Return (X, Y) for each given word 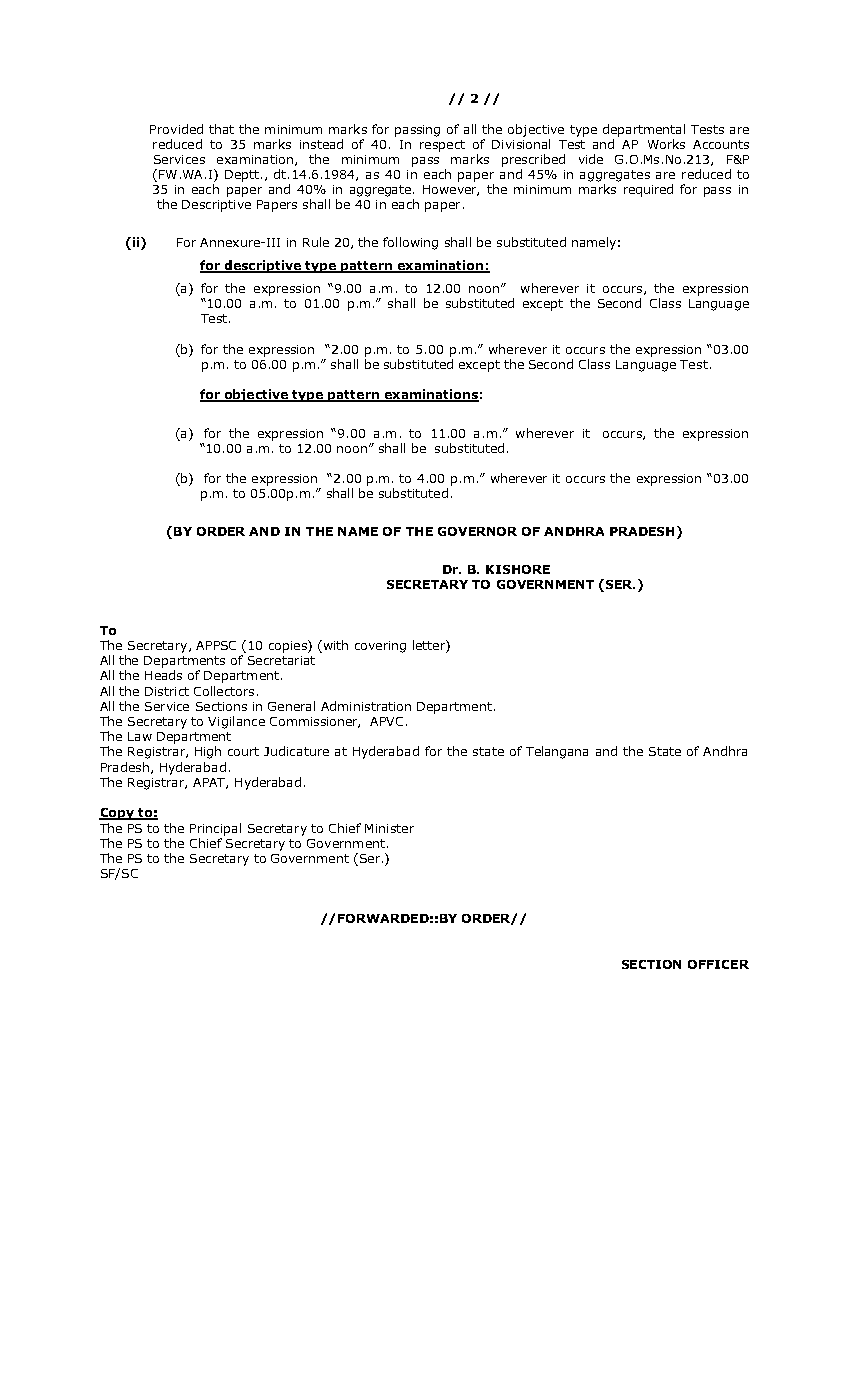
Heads (163, 675)
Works (666, 144)
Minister (389, 828)
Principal (215, 829)
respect (442, 146)
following (410, 243)
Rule (316, 242)
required (648, 190)
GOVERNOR (477, 531)
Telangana (557, 752)
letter (430, 646)
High (208, 752)
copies (289, 646)
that (221, 129)
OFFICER (718, 964)
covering (380, 647)
